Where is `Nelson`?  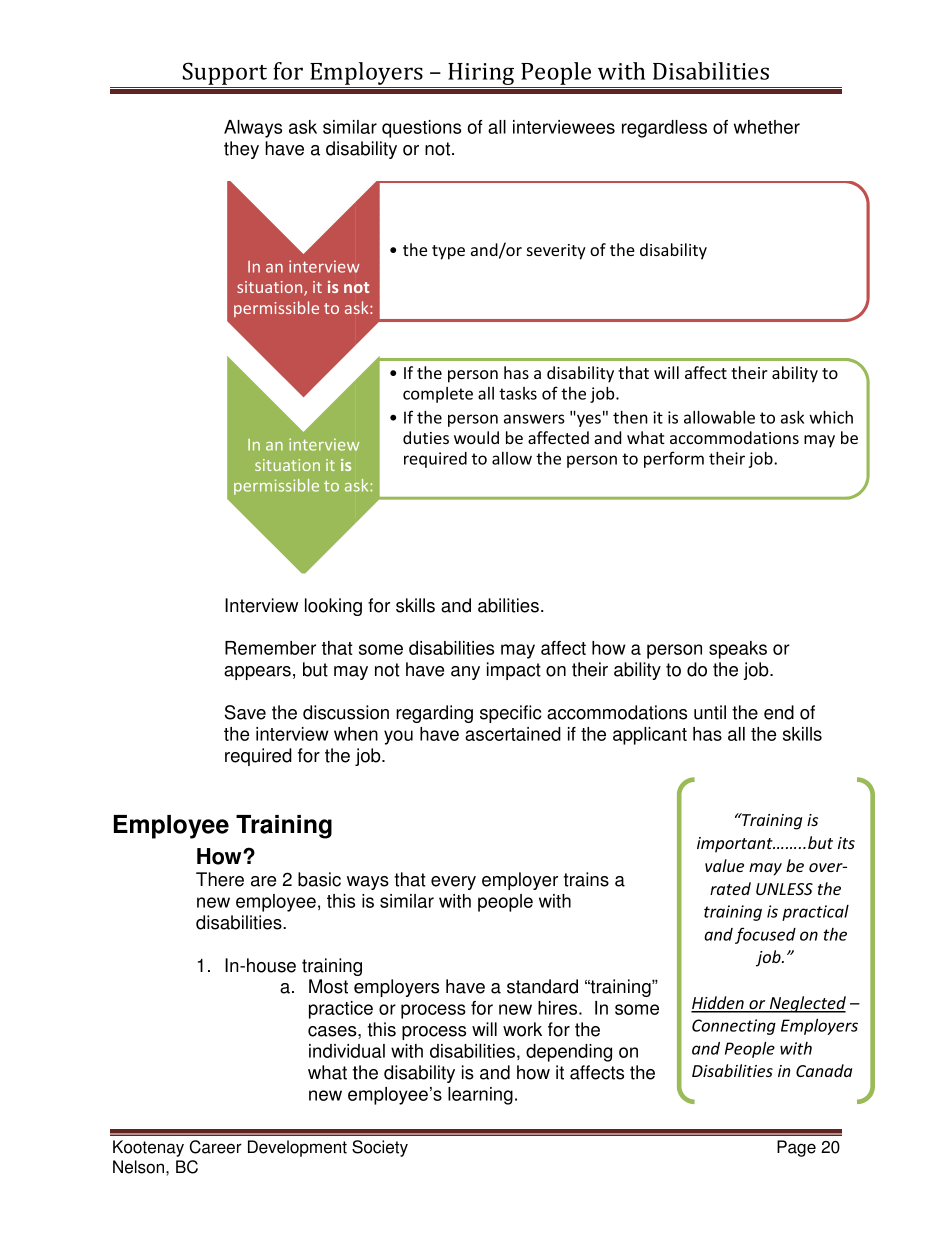 Nelson is located at coordinates (138, 1167).
